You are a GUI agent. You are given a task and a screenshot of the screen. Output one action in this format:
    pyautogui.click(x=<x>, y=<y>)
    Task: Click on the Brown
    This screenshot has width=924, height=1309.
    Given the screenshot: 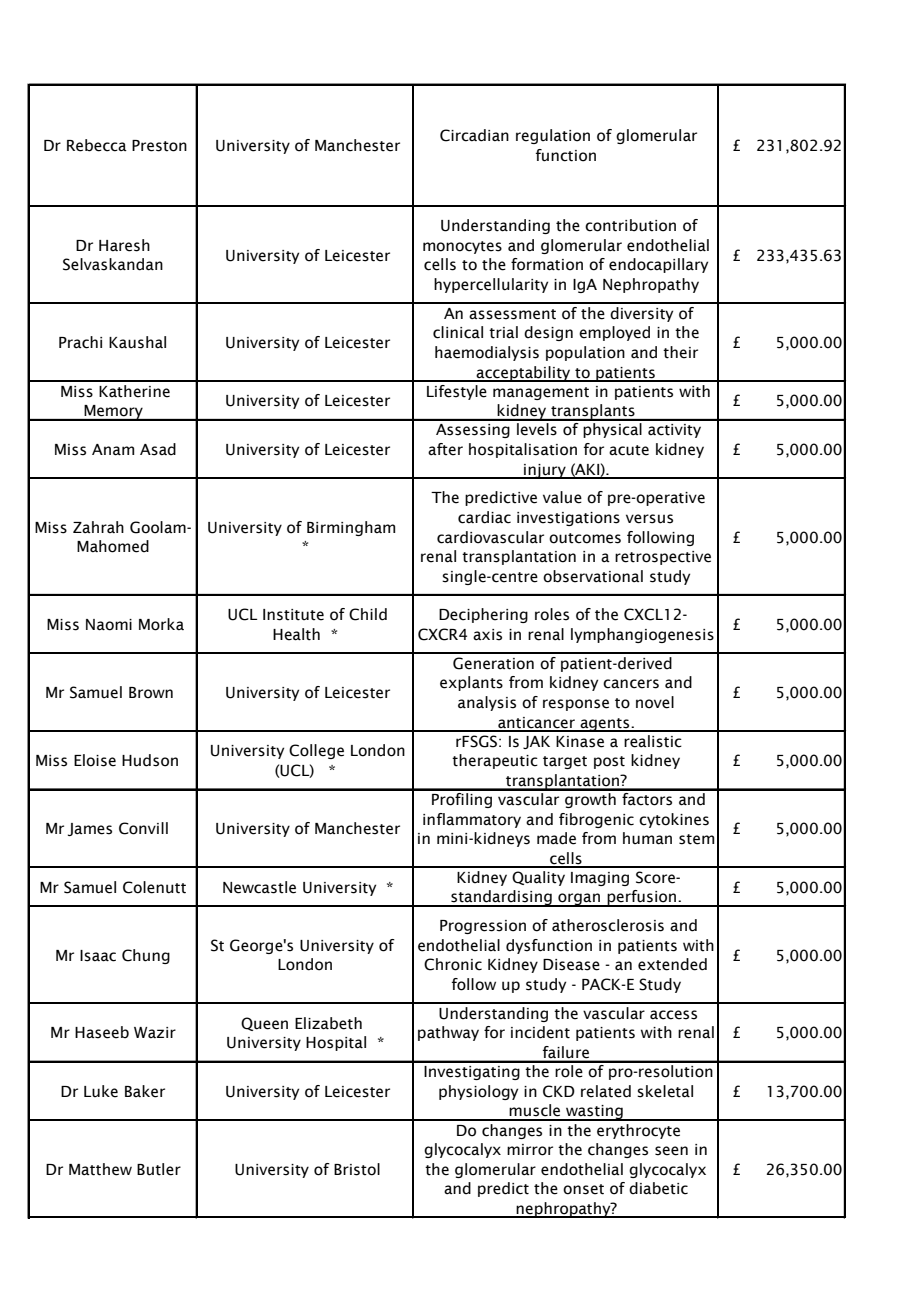 What is the action you would take?
    pyautogui.click(x=151, y=693)
